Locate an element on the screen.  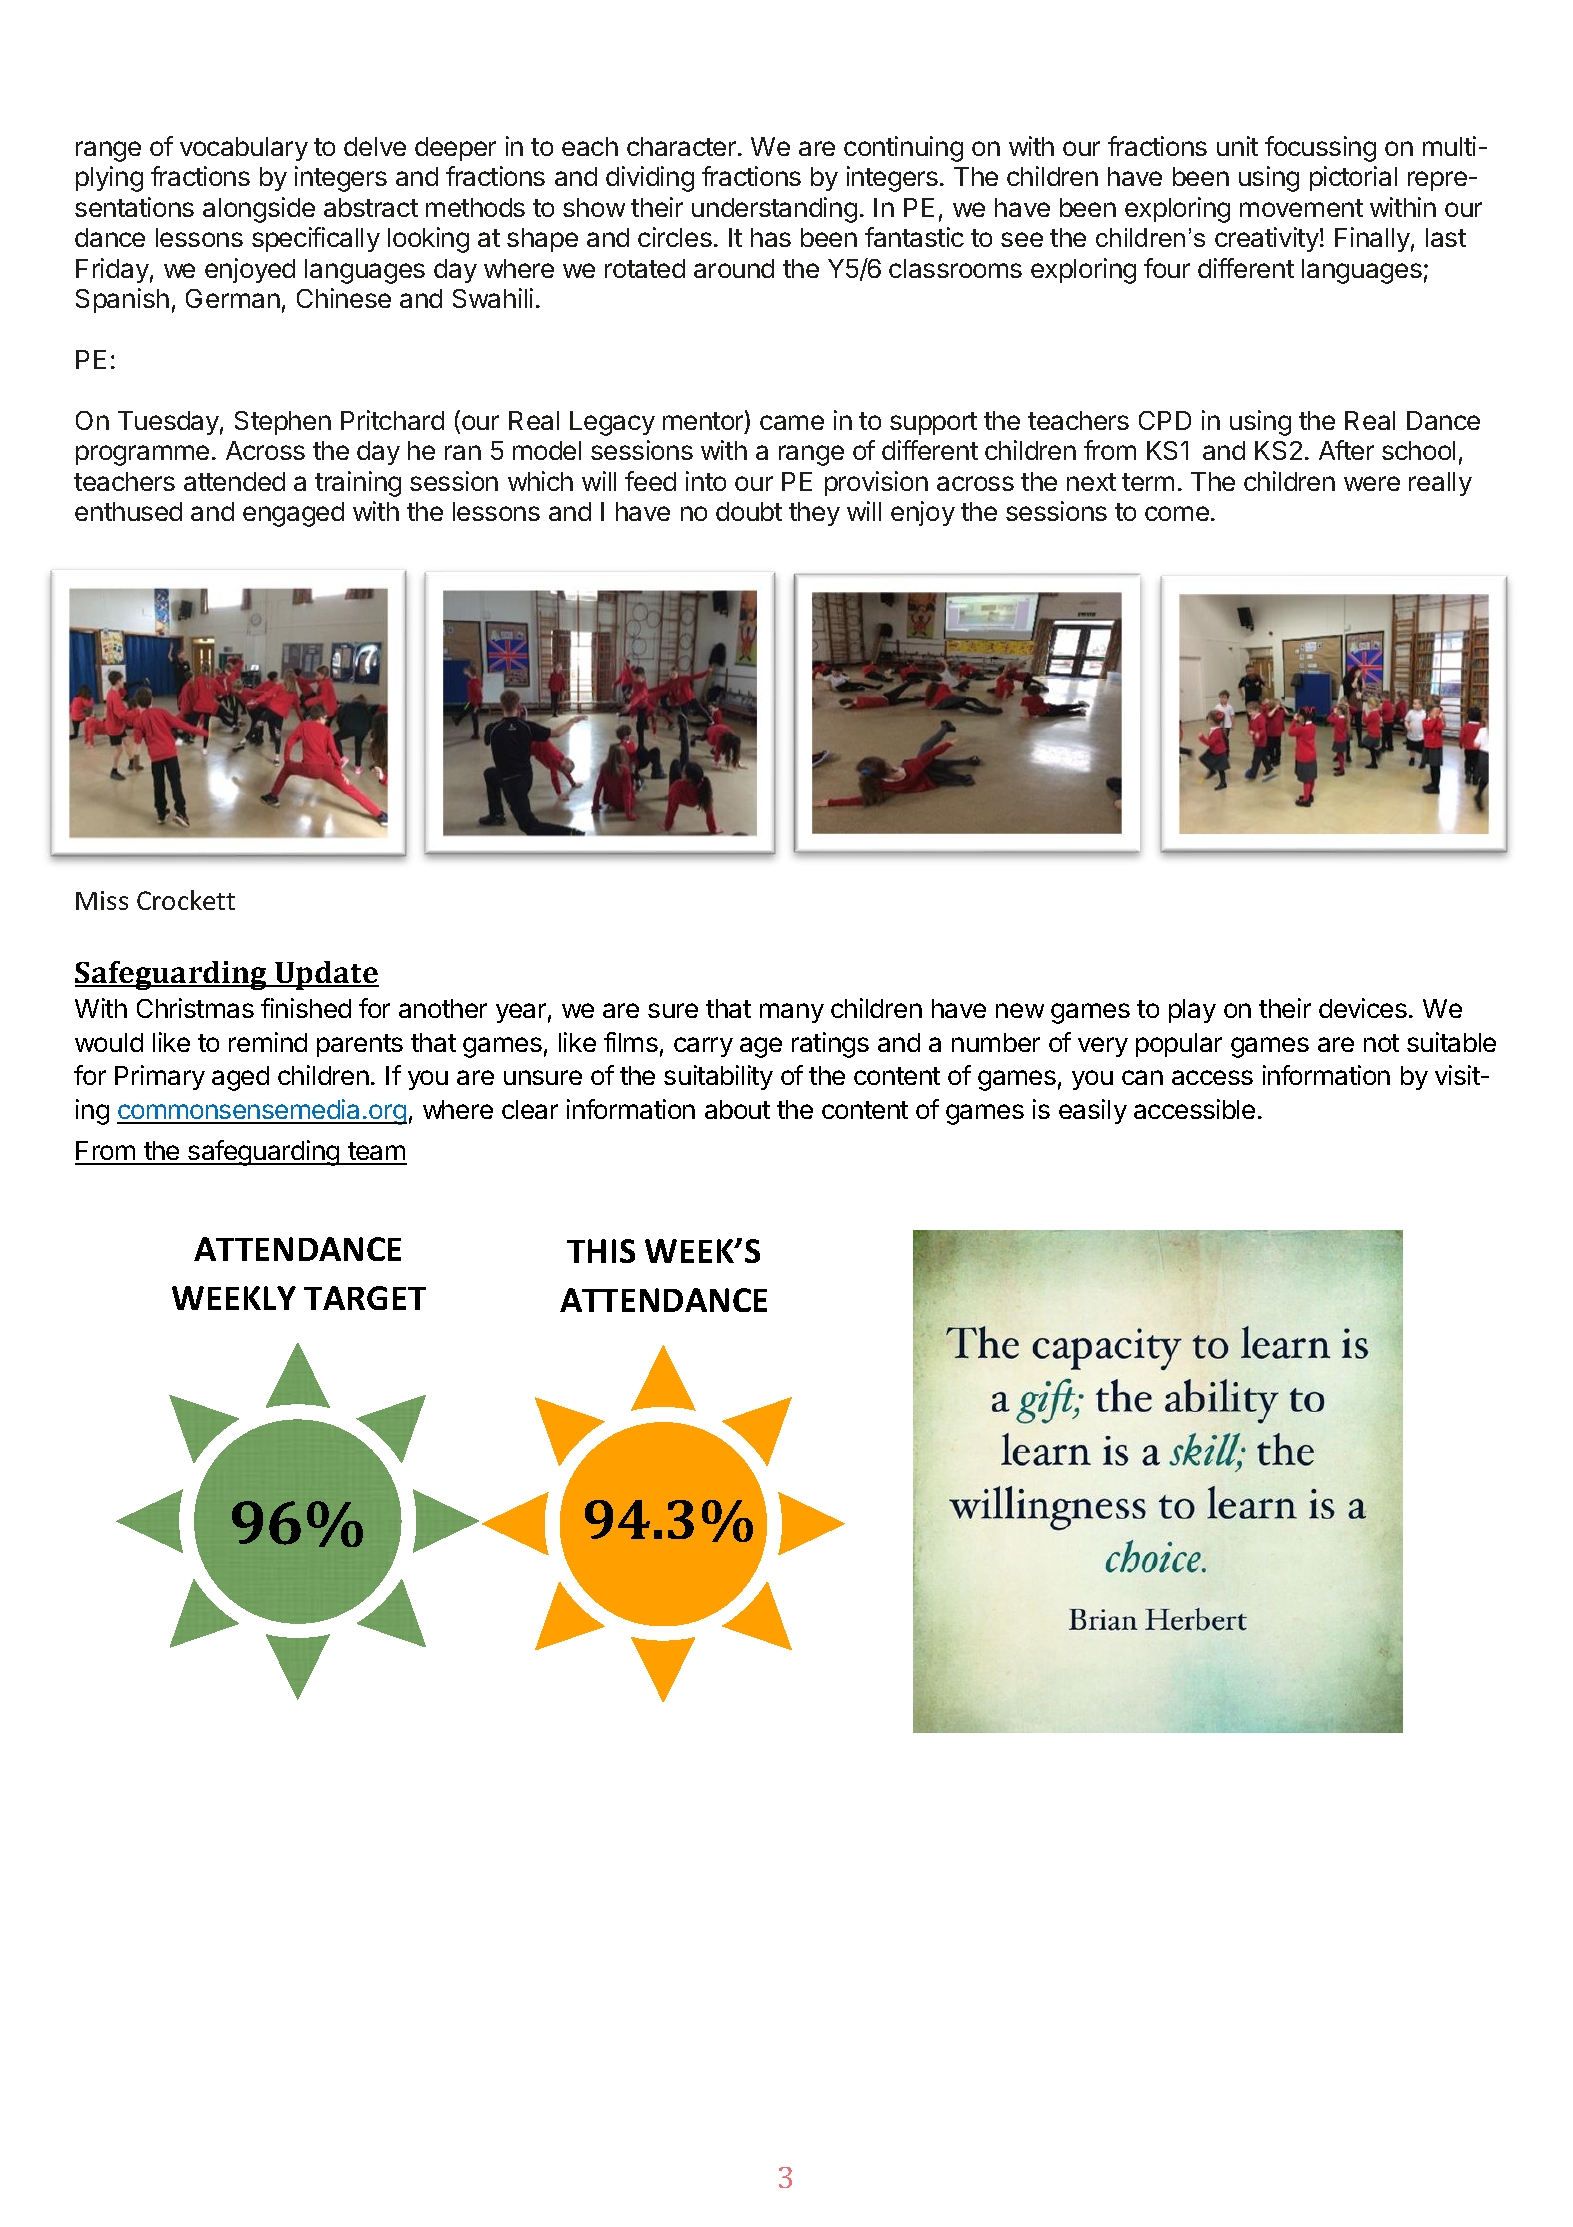
vocabulary is located at coordinates (244, 149).
